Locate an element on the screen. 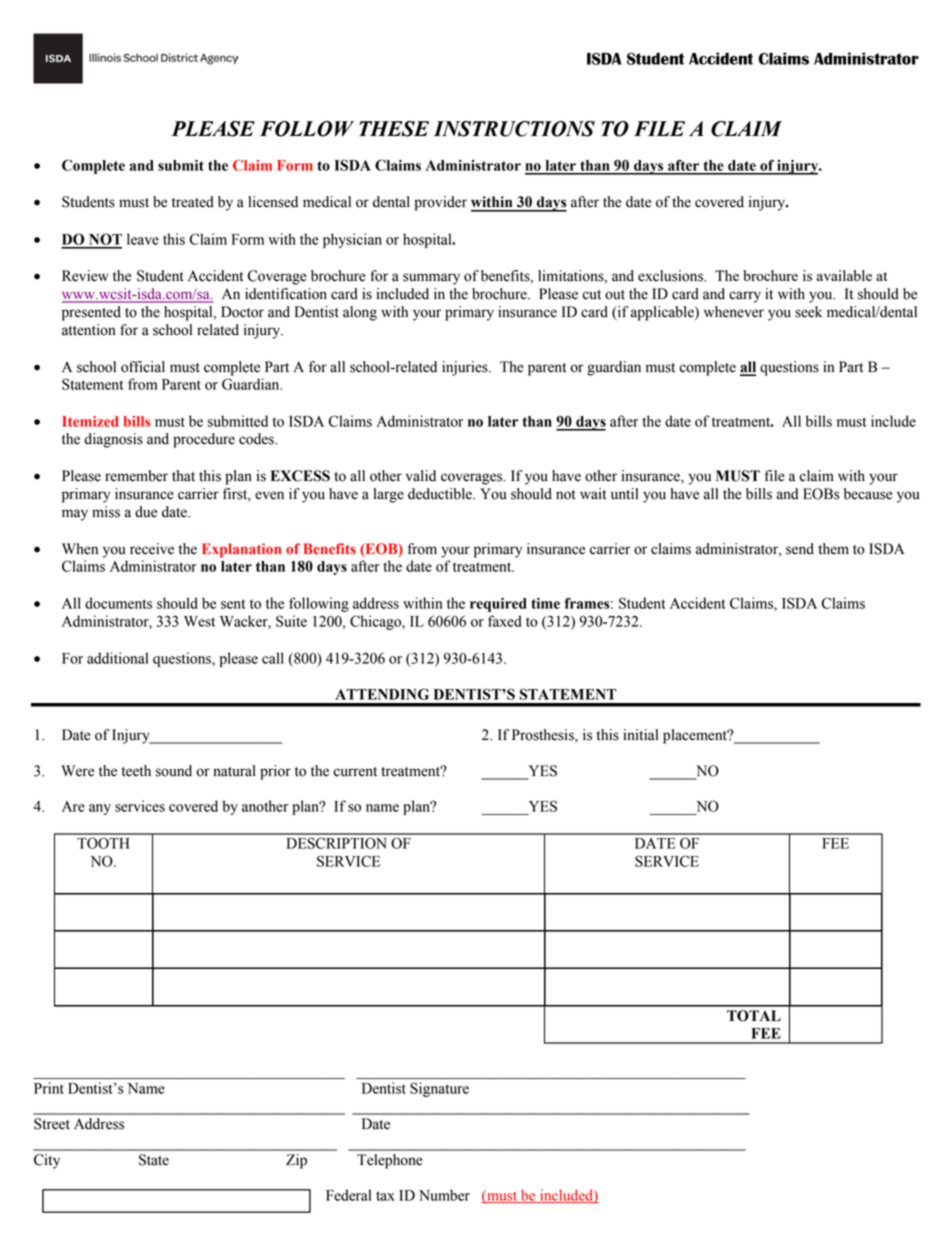  treated is located at coordinates (193, 202).
